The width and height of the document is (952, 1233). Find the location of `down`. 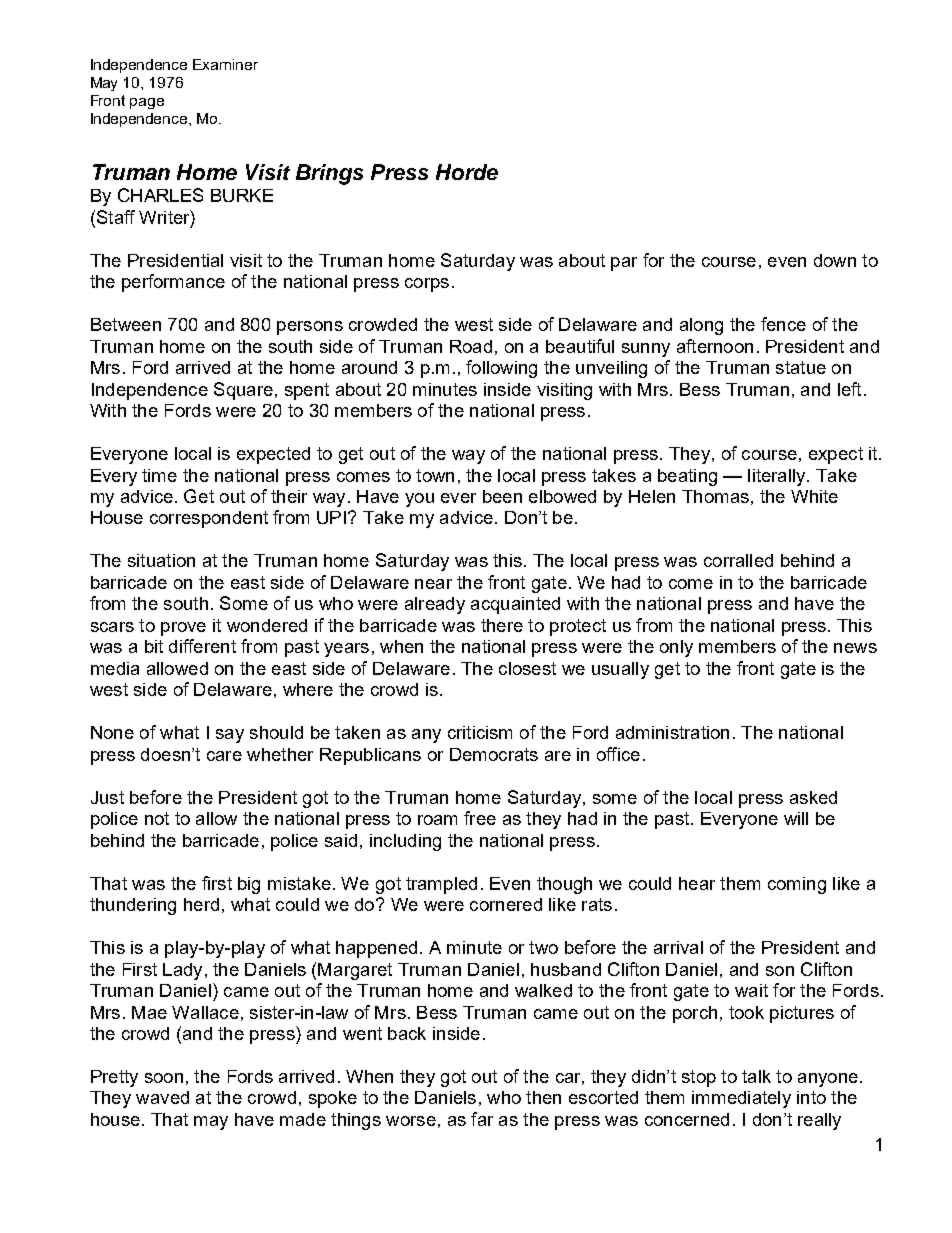

down is located at coordinates (835, 260).
